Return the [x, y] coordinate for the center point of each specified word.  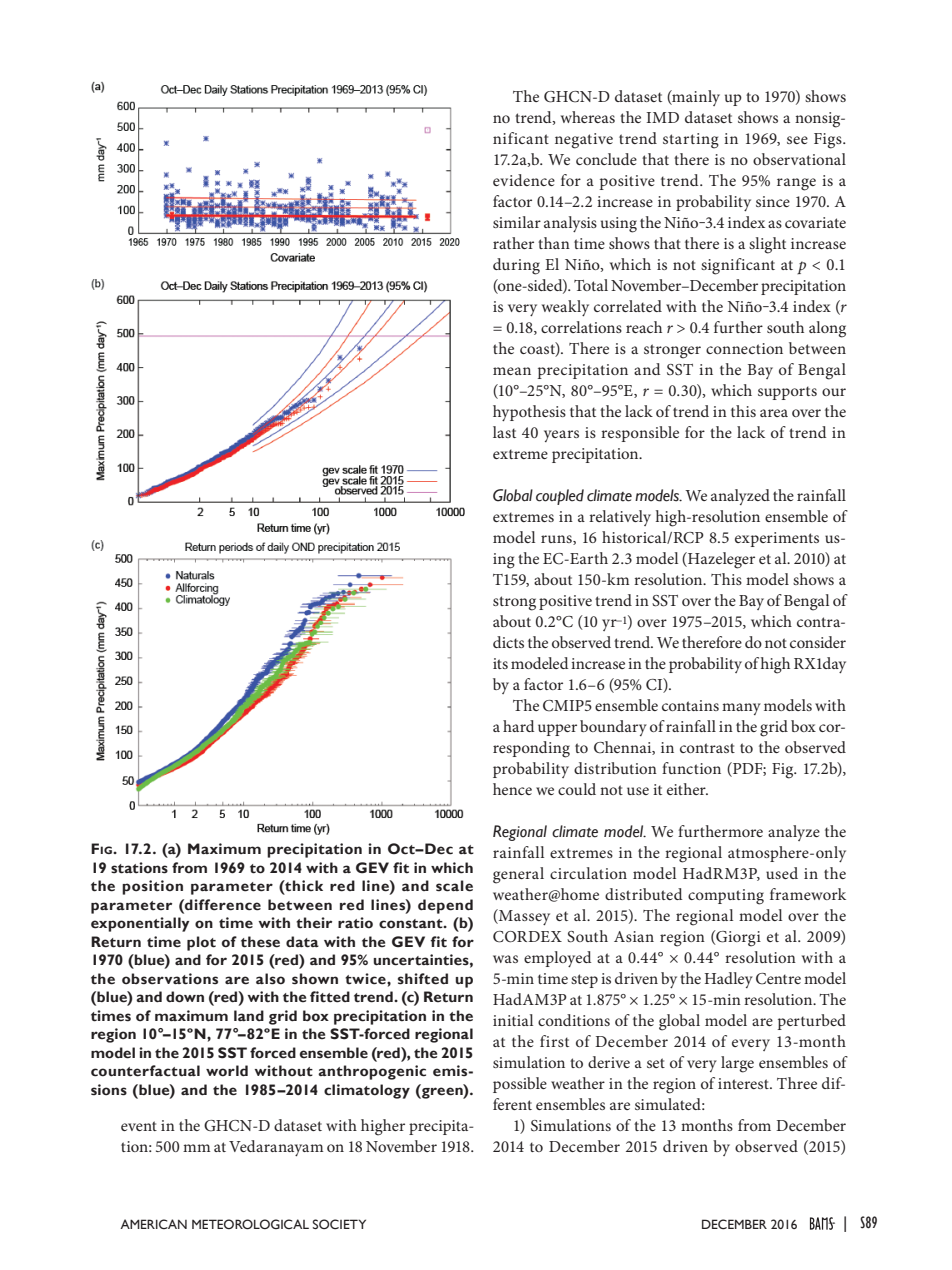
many [741, 709]
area [774, 413]
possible [520, 1085]
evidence [524, 180]
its [500, 663]
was [505, 959]
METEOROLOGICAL [250, 1224]
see [797, 140]
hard [518, 726]
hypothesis [529, 413]
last [504, 432]
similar [517, 222]
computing [726, 897]
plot [201, 943]
